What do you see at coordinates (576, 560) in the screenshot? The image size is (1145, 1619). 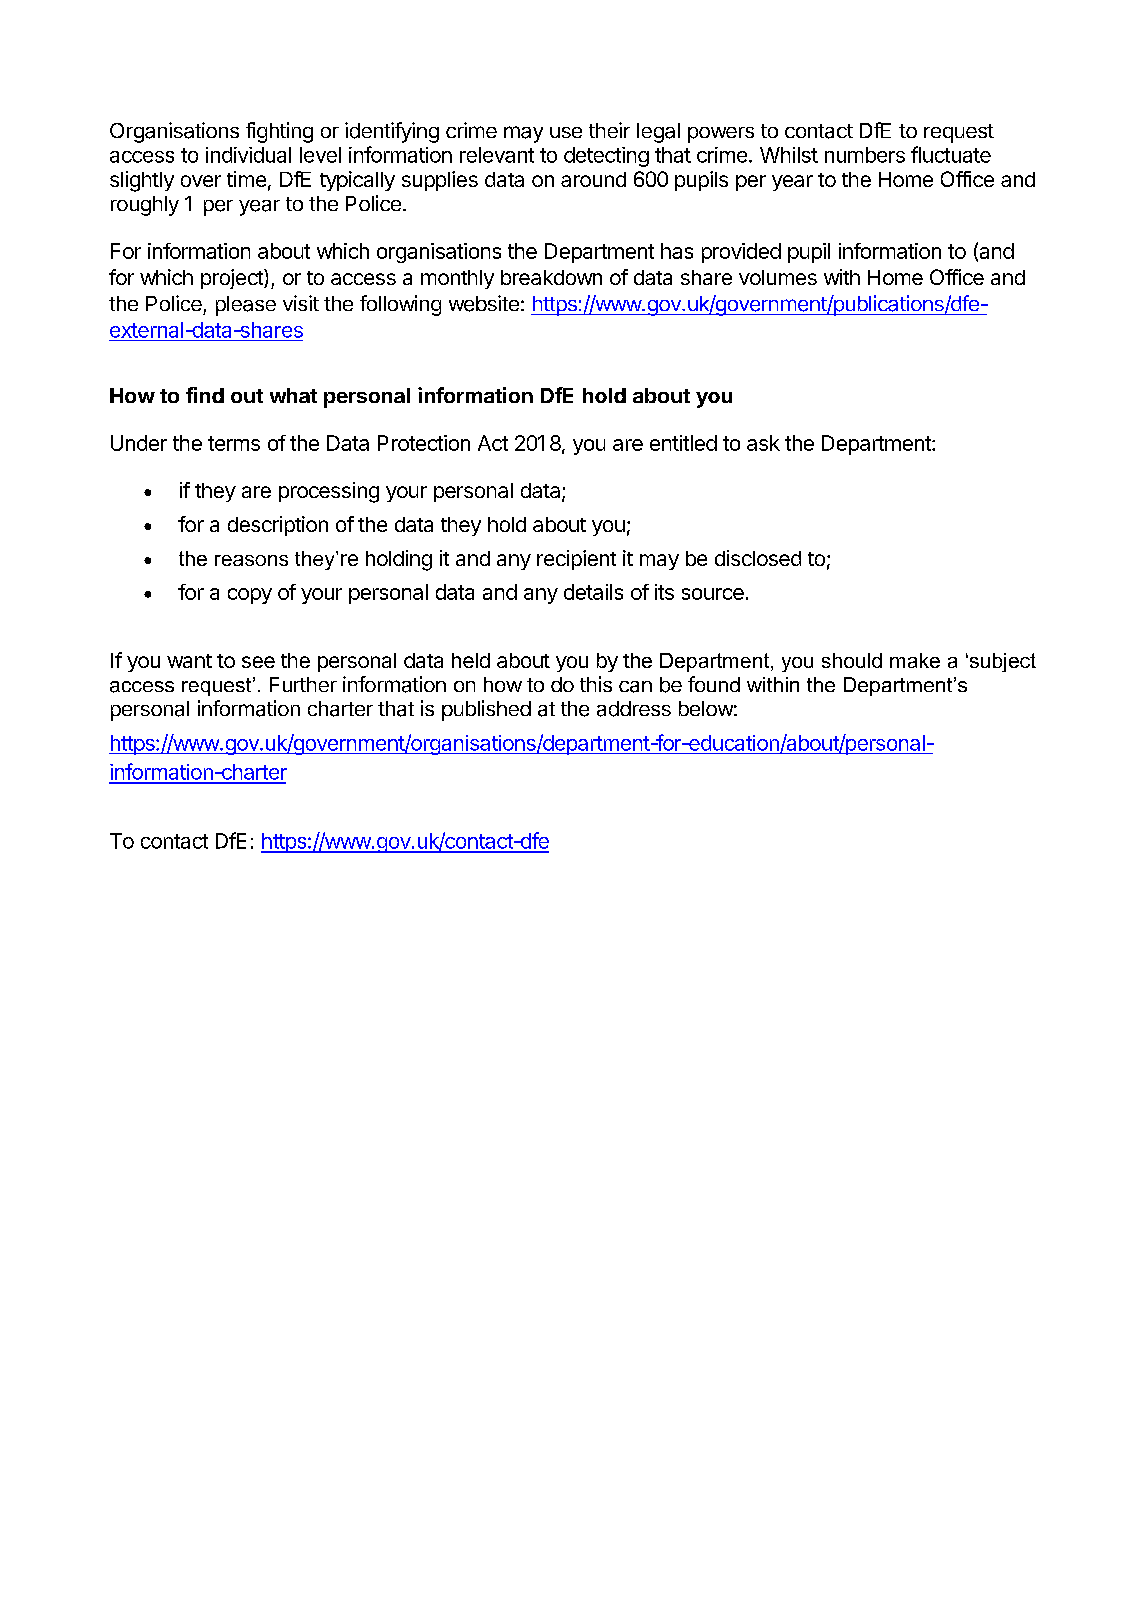 I see `recipient` at bounding box center [576, 560].
